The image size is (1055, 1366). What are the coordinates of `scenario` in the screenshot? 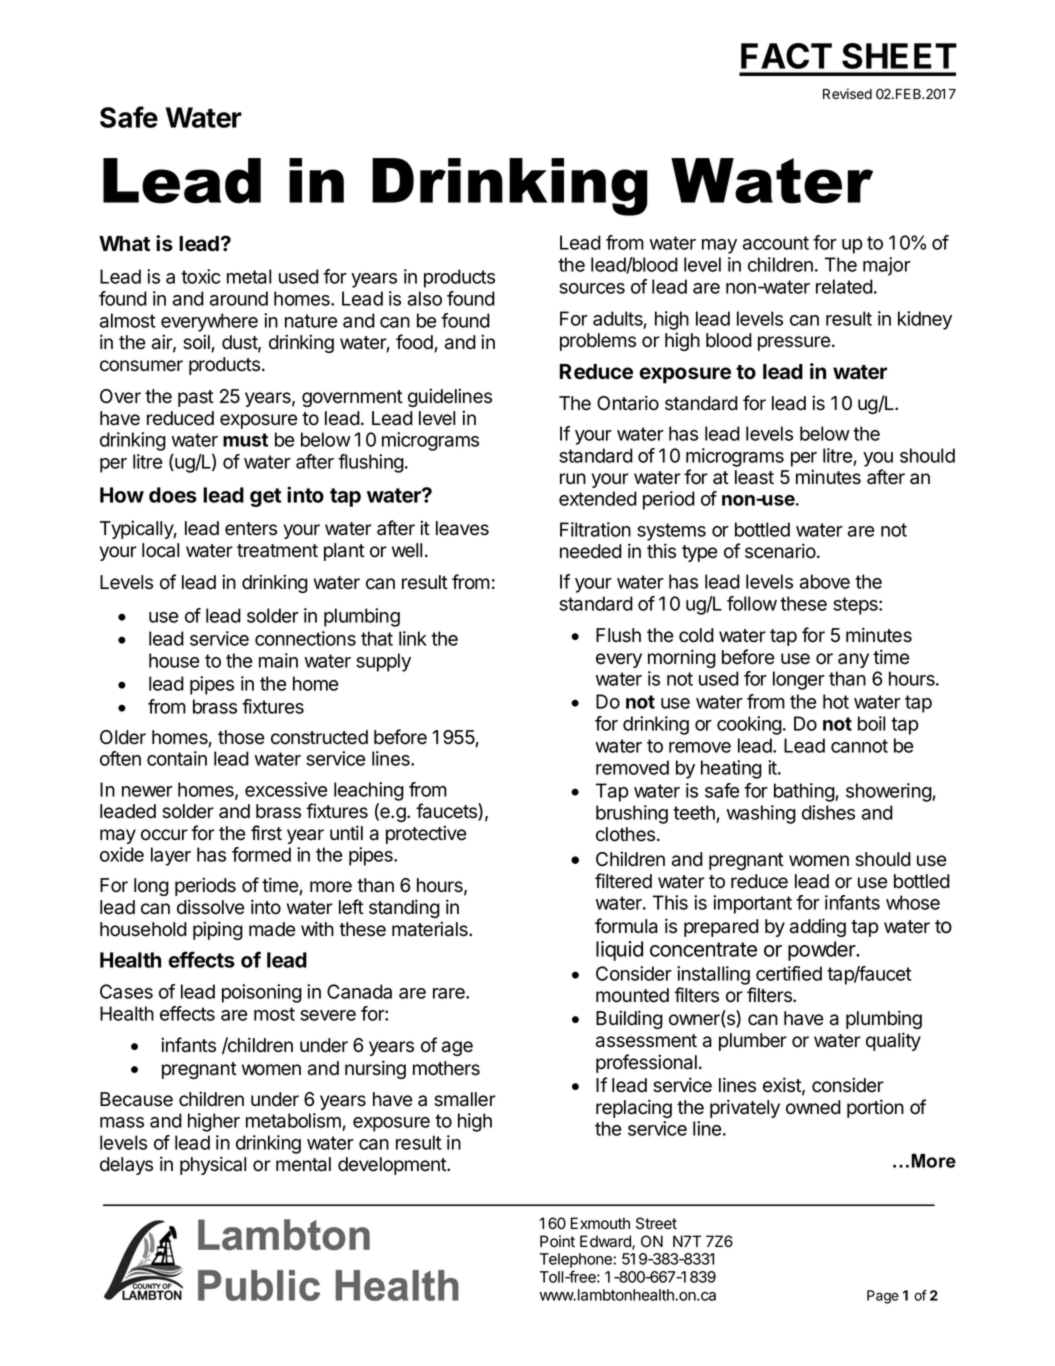 It's located at (781, 551).
